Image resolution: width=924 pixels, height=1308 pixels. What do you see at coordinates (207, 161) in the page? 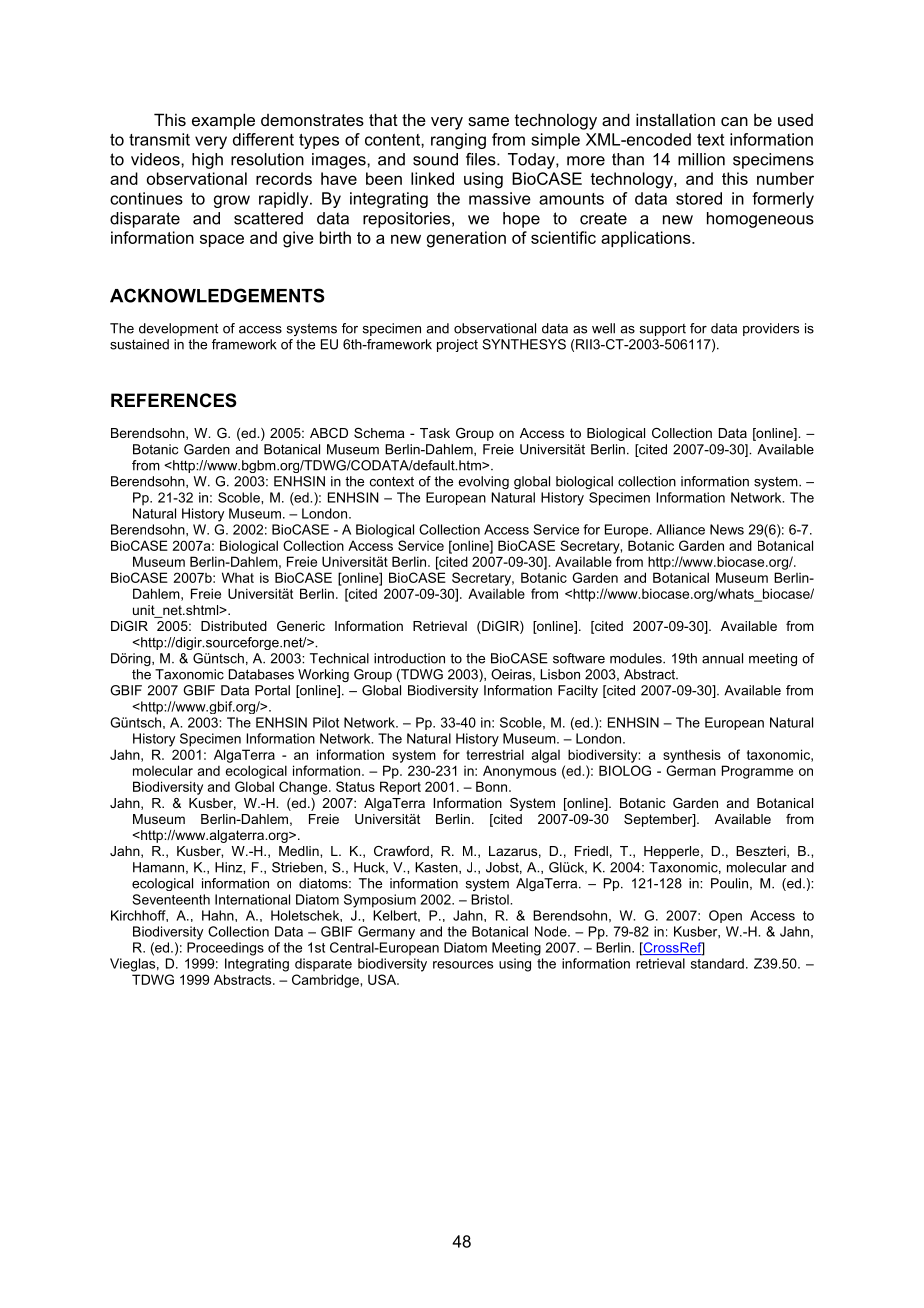
I see `high` at bounding box center [207, 161].
